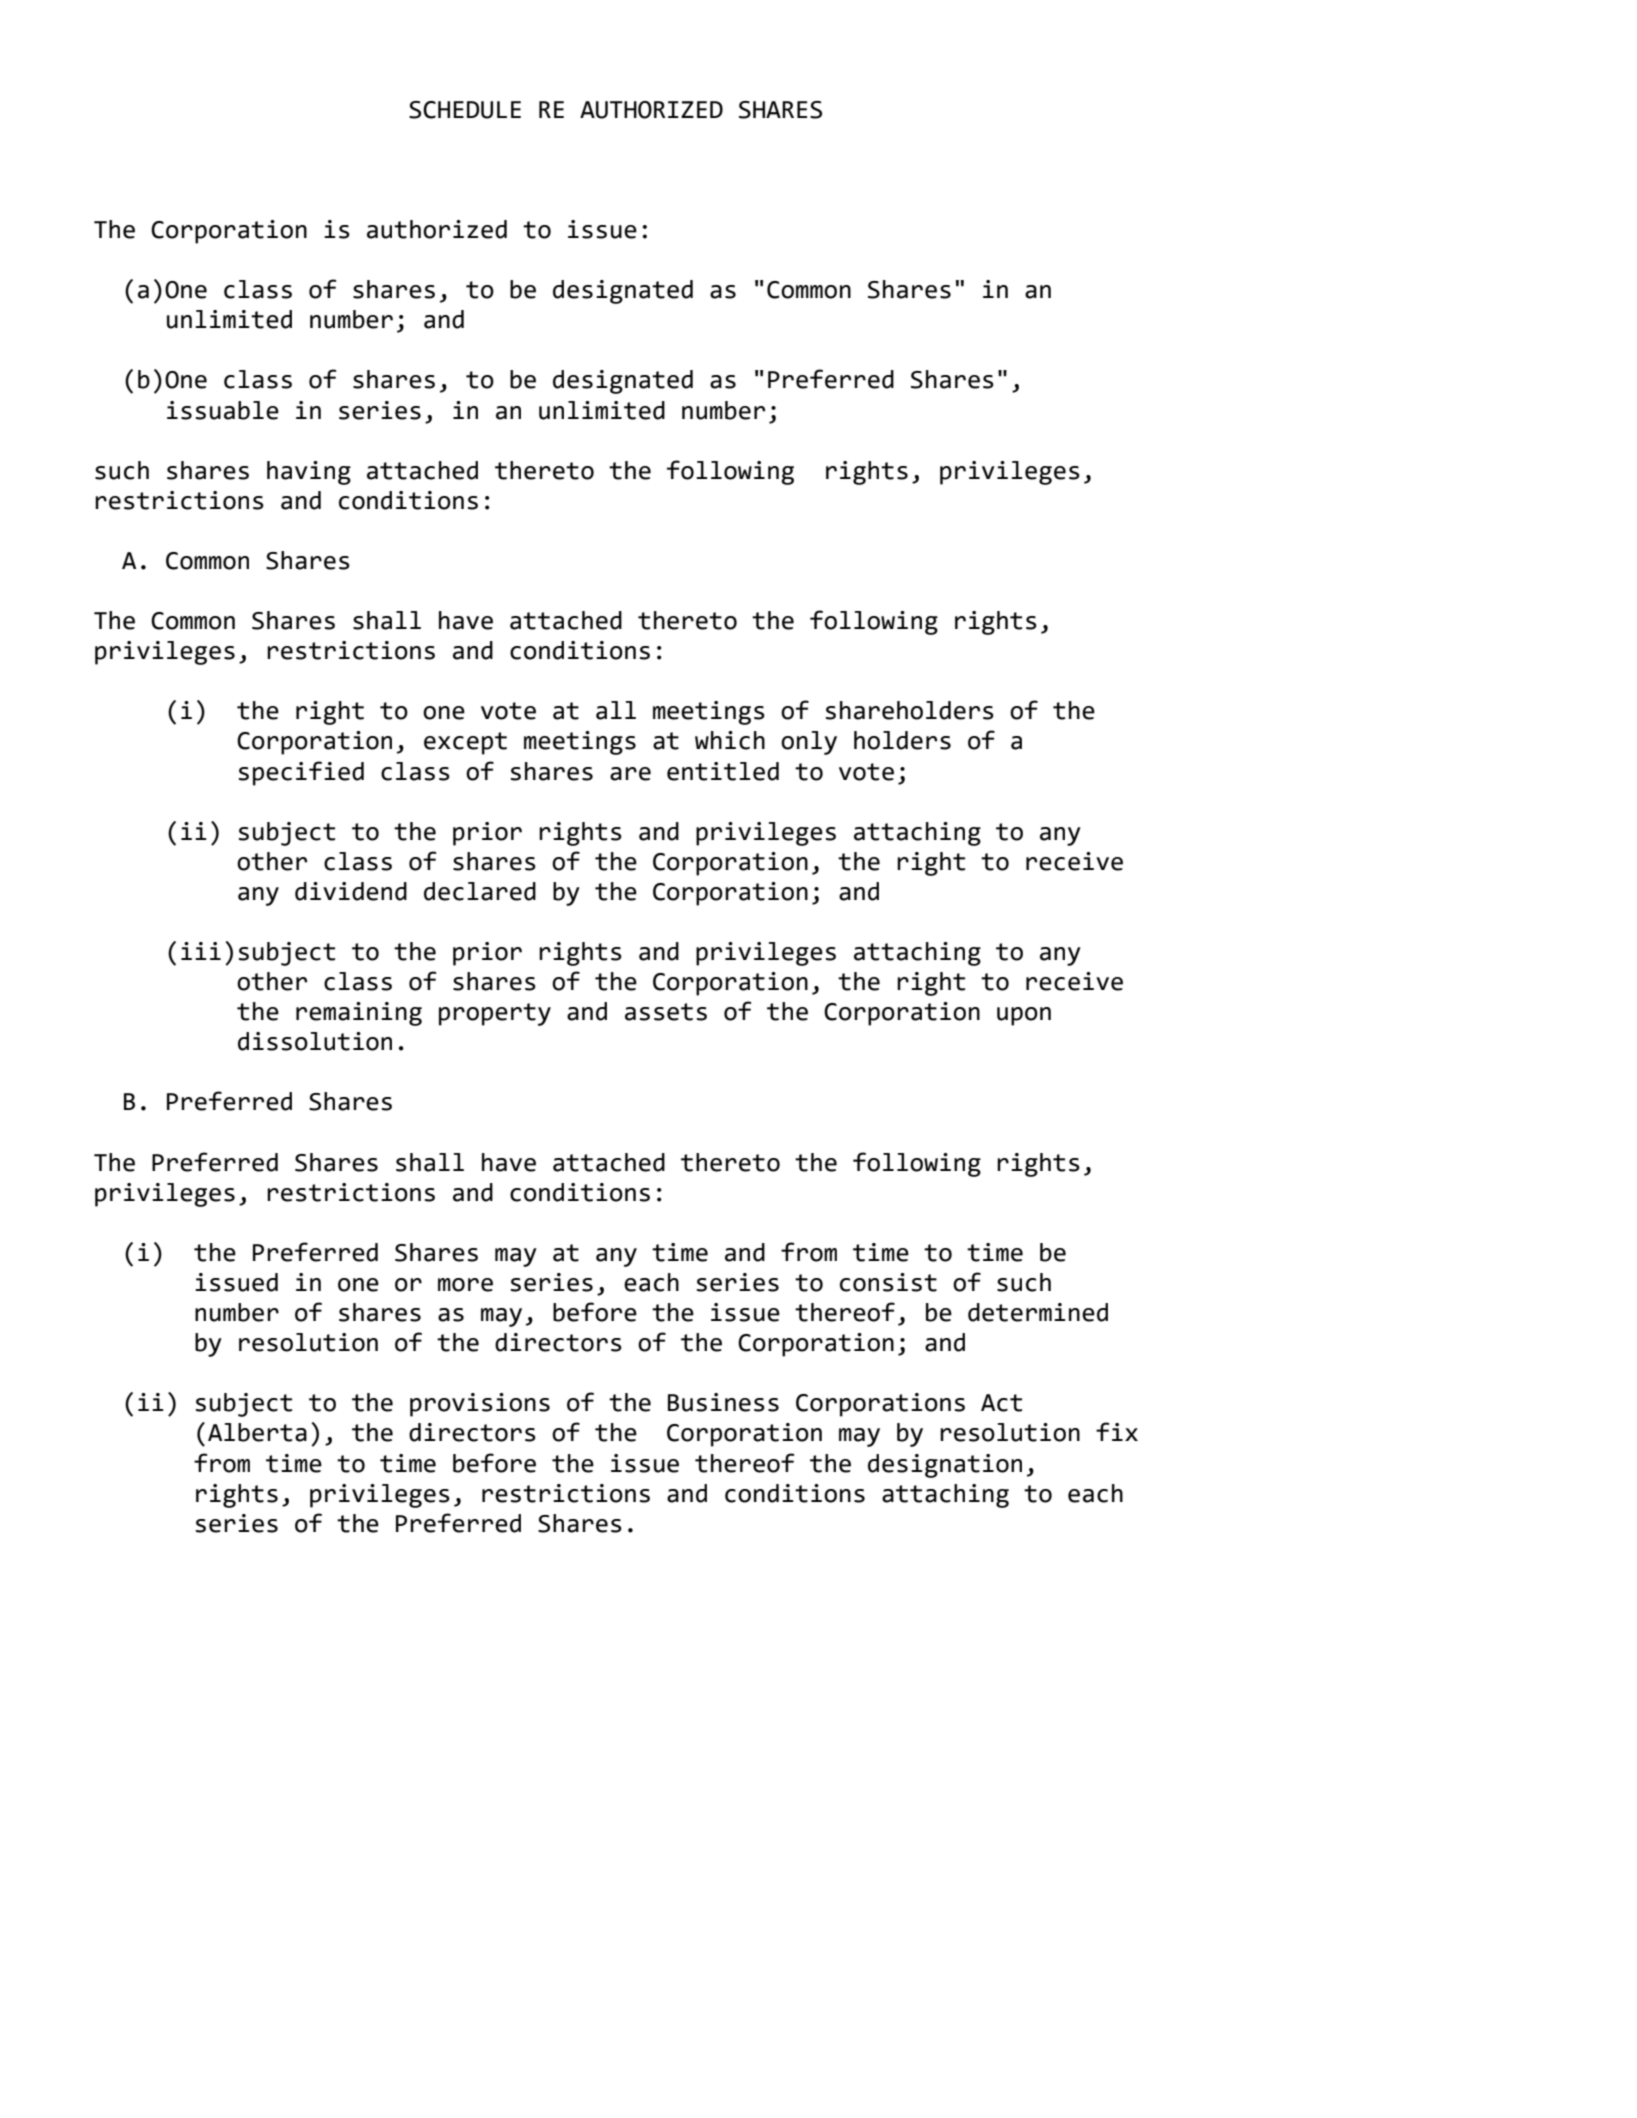  I want to click on upon, so click(1024, 1016).
